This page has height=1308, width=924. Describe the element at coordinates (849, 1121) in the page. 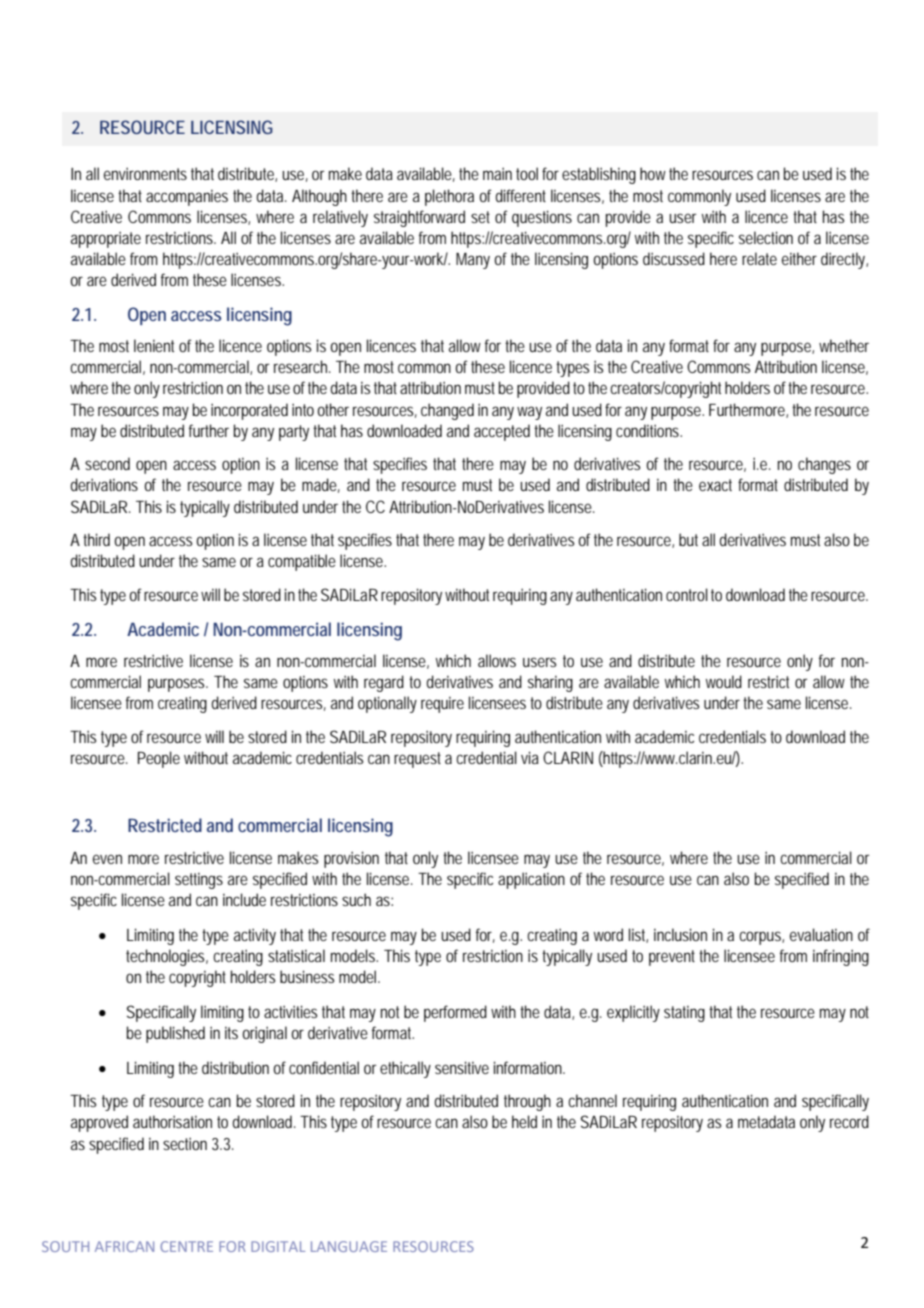

I see `record` at that location.
